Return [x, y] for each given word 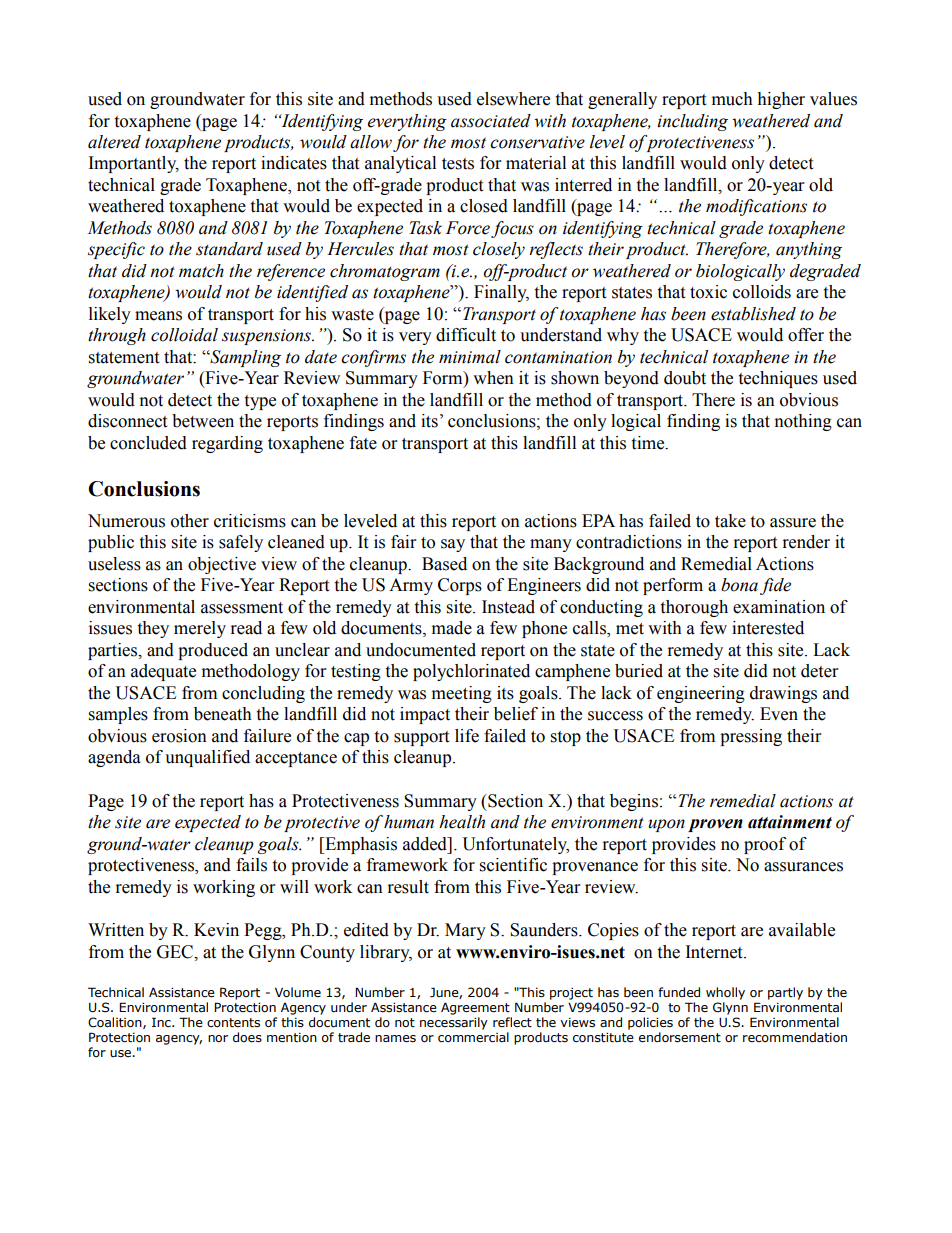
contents [233, 1023]
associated [491, 121]
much [732, 99]
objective [222, 565]
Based [444, 564]
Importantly [134, 164]
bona [739, 585]
